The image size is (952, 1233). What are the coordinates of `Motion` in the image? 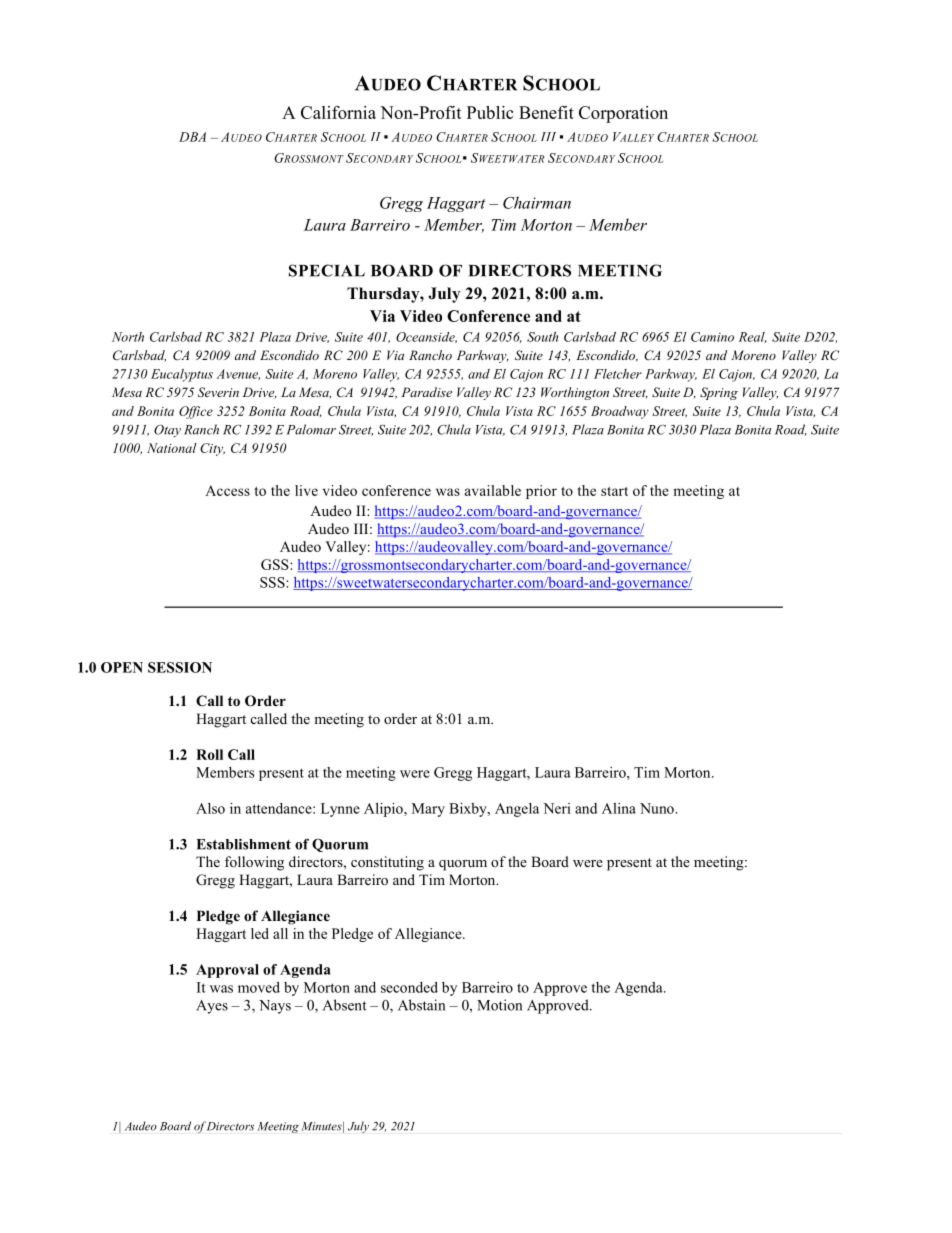 It's located at (499, 1005).
